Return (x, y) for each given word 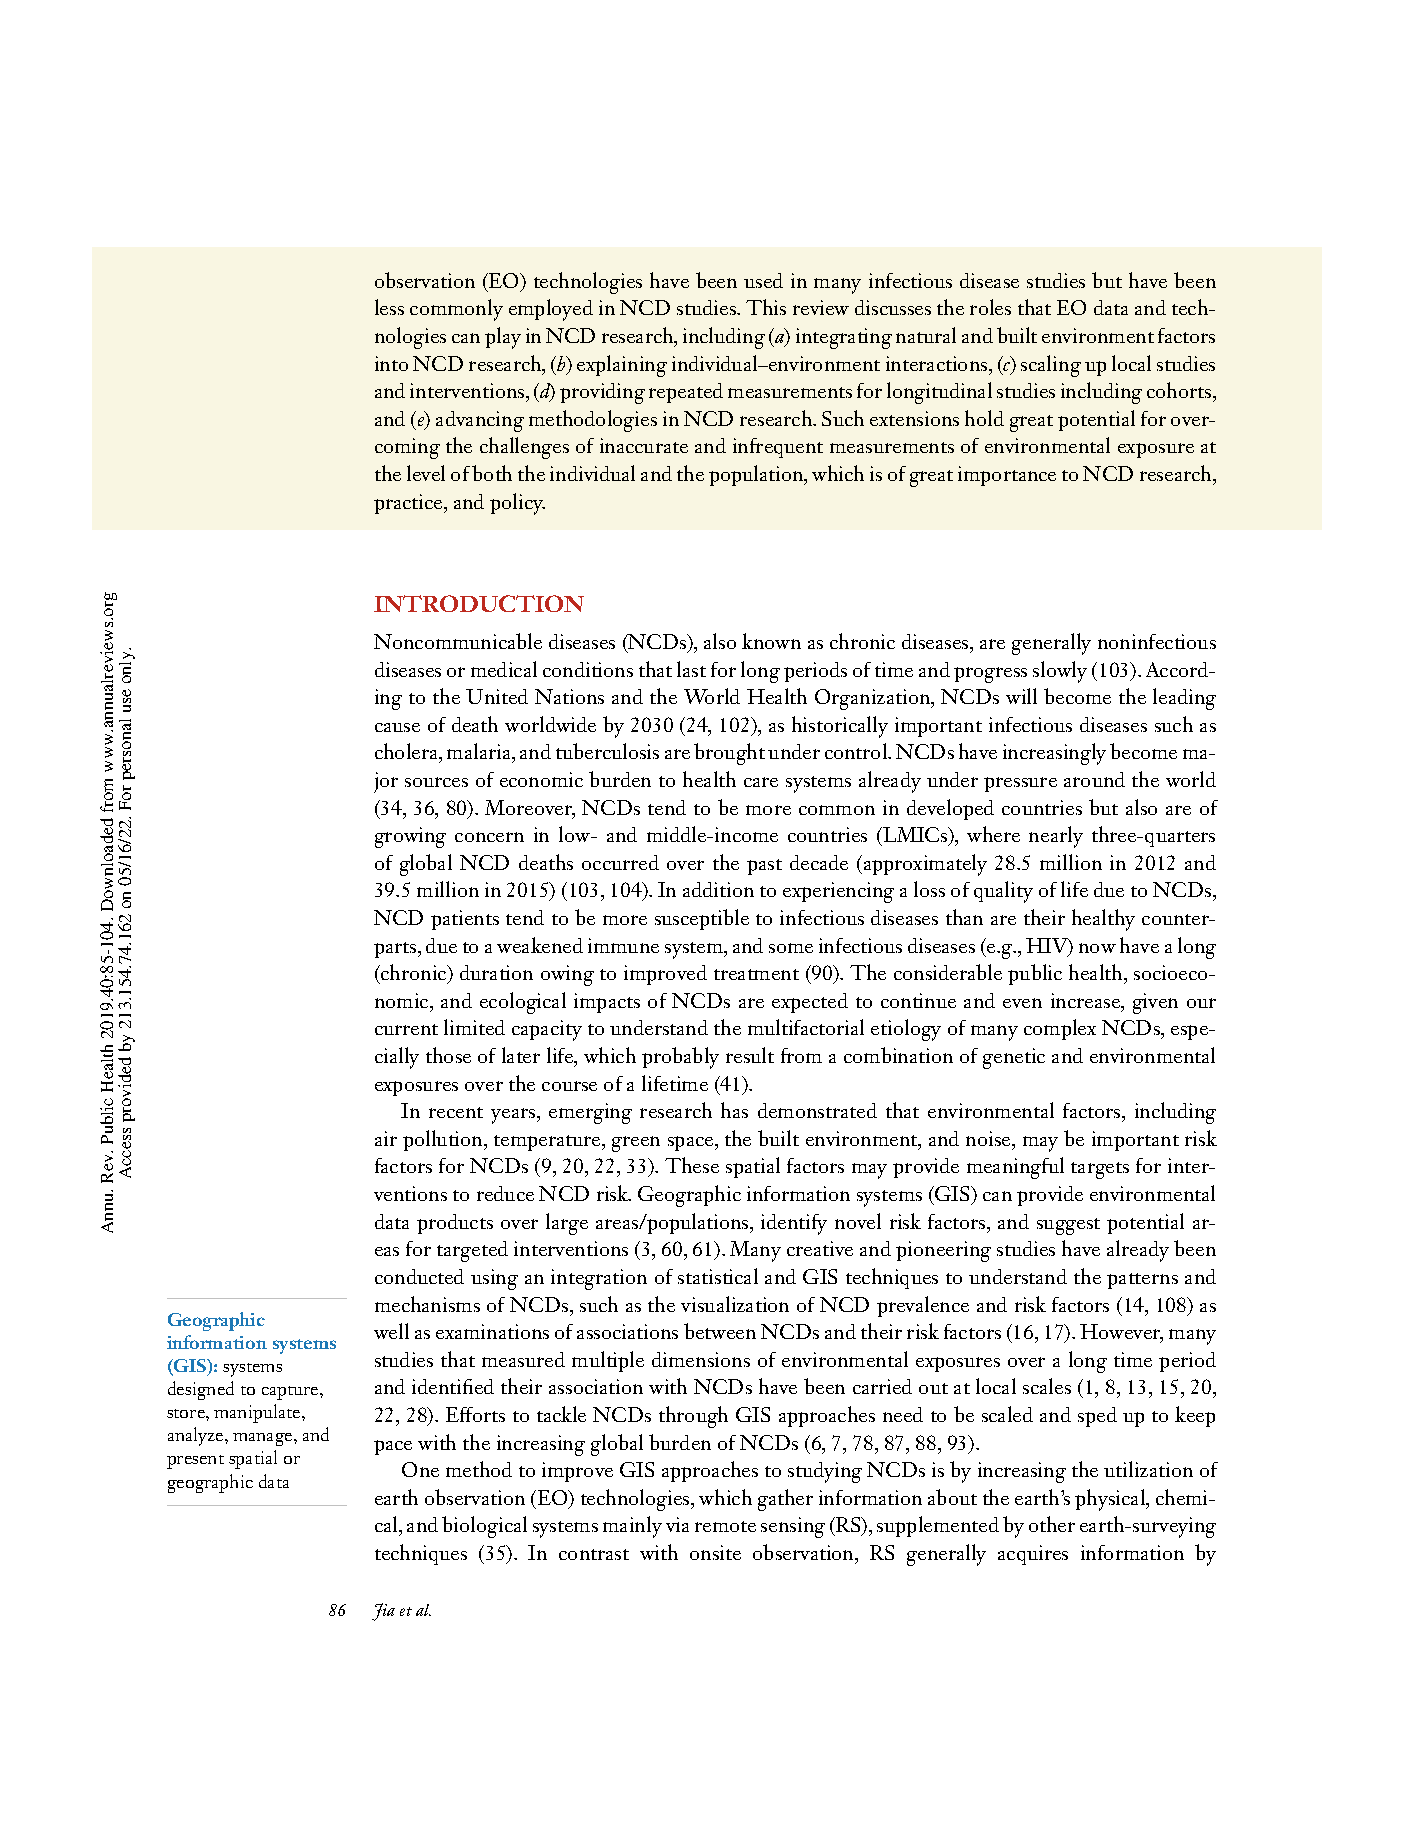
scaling (1051, 366)
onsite (715, 1552)
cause (397, 727)
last (691, 669)
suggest (1068, 1226)
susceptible (702, 919)
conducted (419, 1276)
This (766, 307)
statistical (718, 1276)
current (406, 1029)
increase (1086, 1000)
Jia (383, 1612)
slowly (1060, 672)
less (389, 307)
